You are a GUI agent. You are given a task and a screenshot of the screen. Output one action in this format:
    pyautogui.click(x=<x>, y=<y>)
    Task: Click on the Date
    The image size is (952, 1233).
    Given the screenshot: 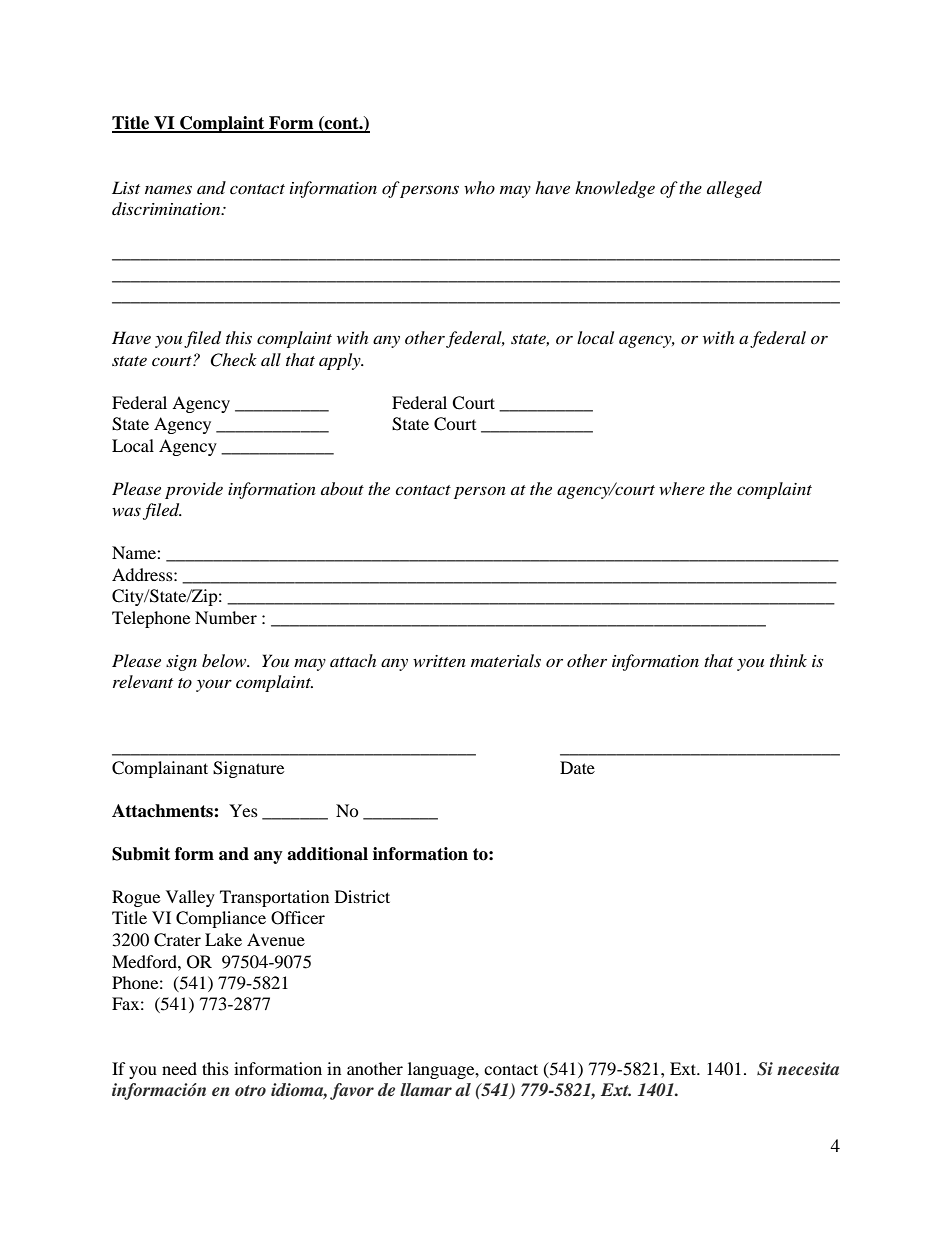 What is the action you would take?
    pyautogui.click(x=577, y=767)
